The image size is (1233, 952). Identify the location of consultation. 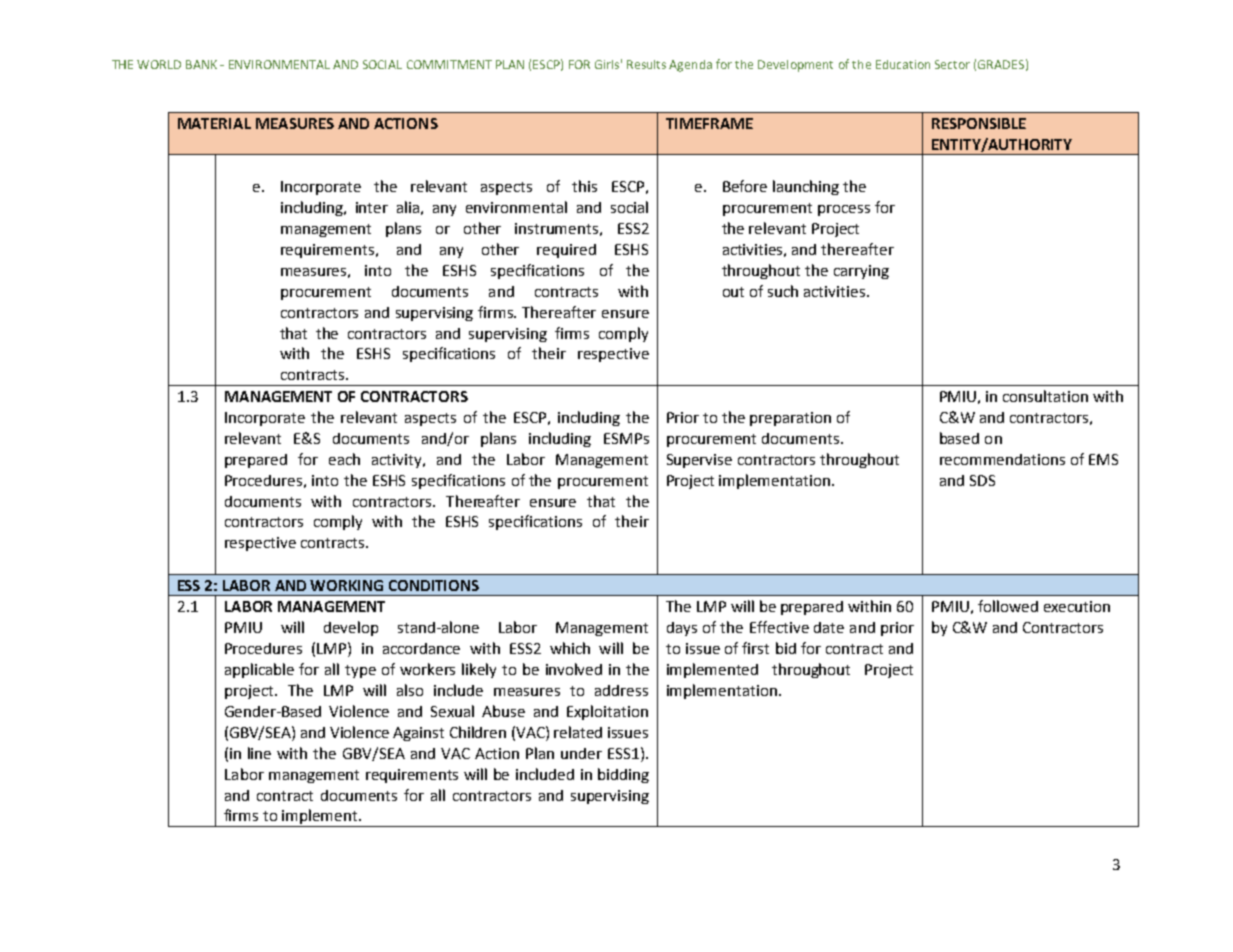
(1045, 396).
